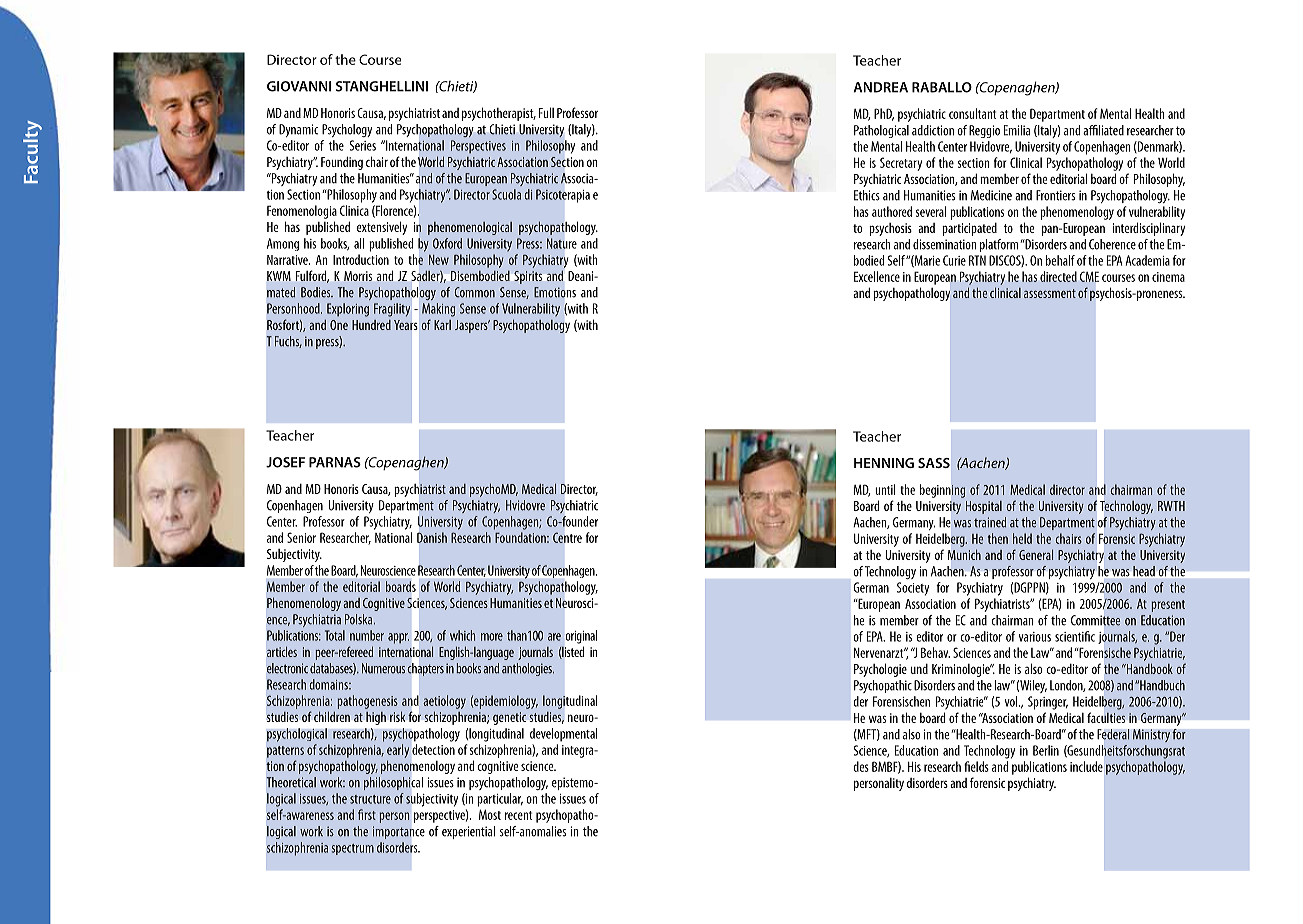  What do you see at coordinates (1036, 554) in the screenshot?
I see `General` at bounding box center [1036, 554].
